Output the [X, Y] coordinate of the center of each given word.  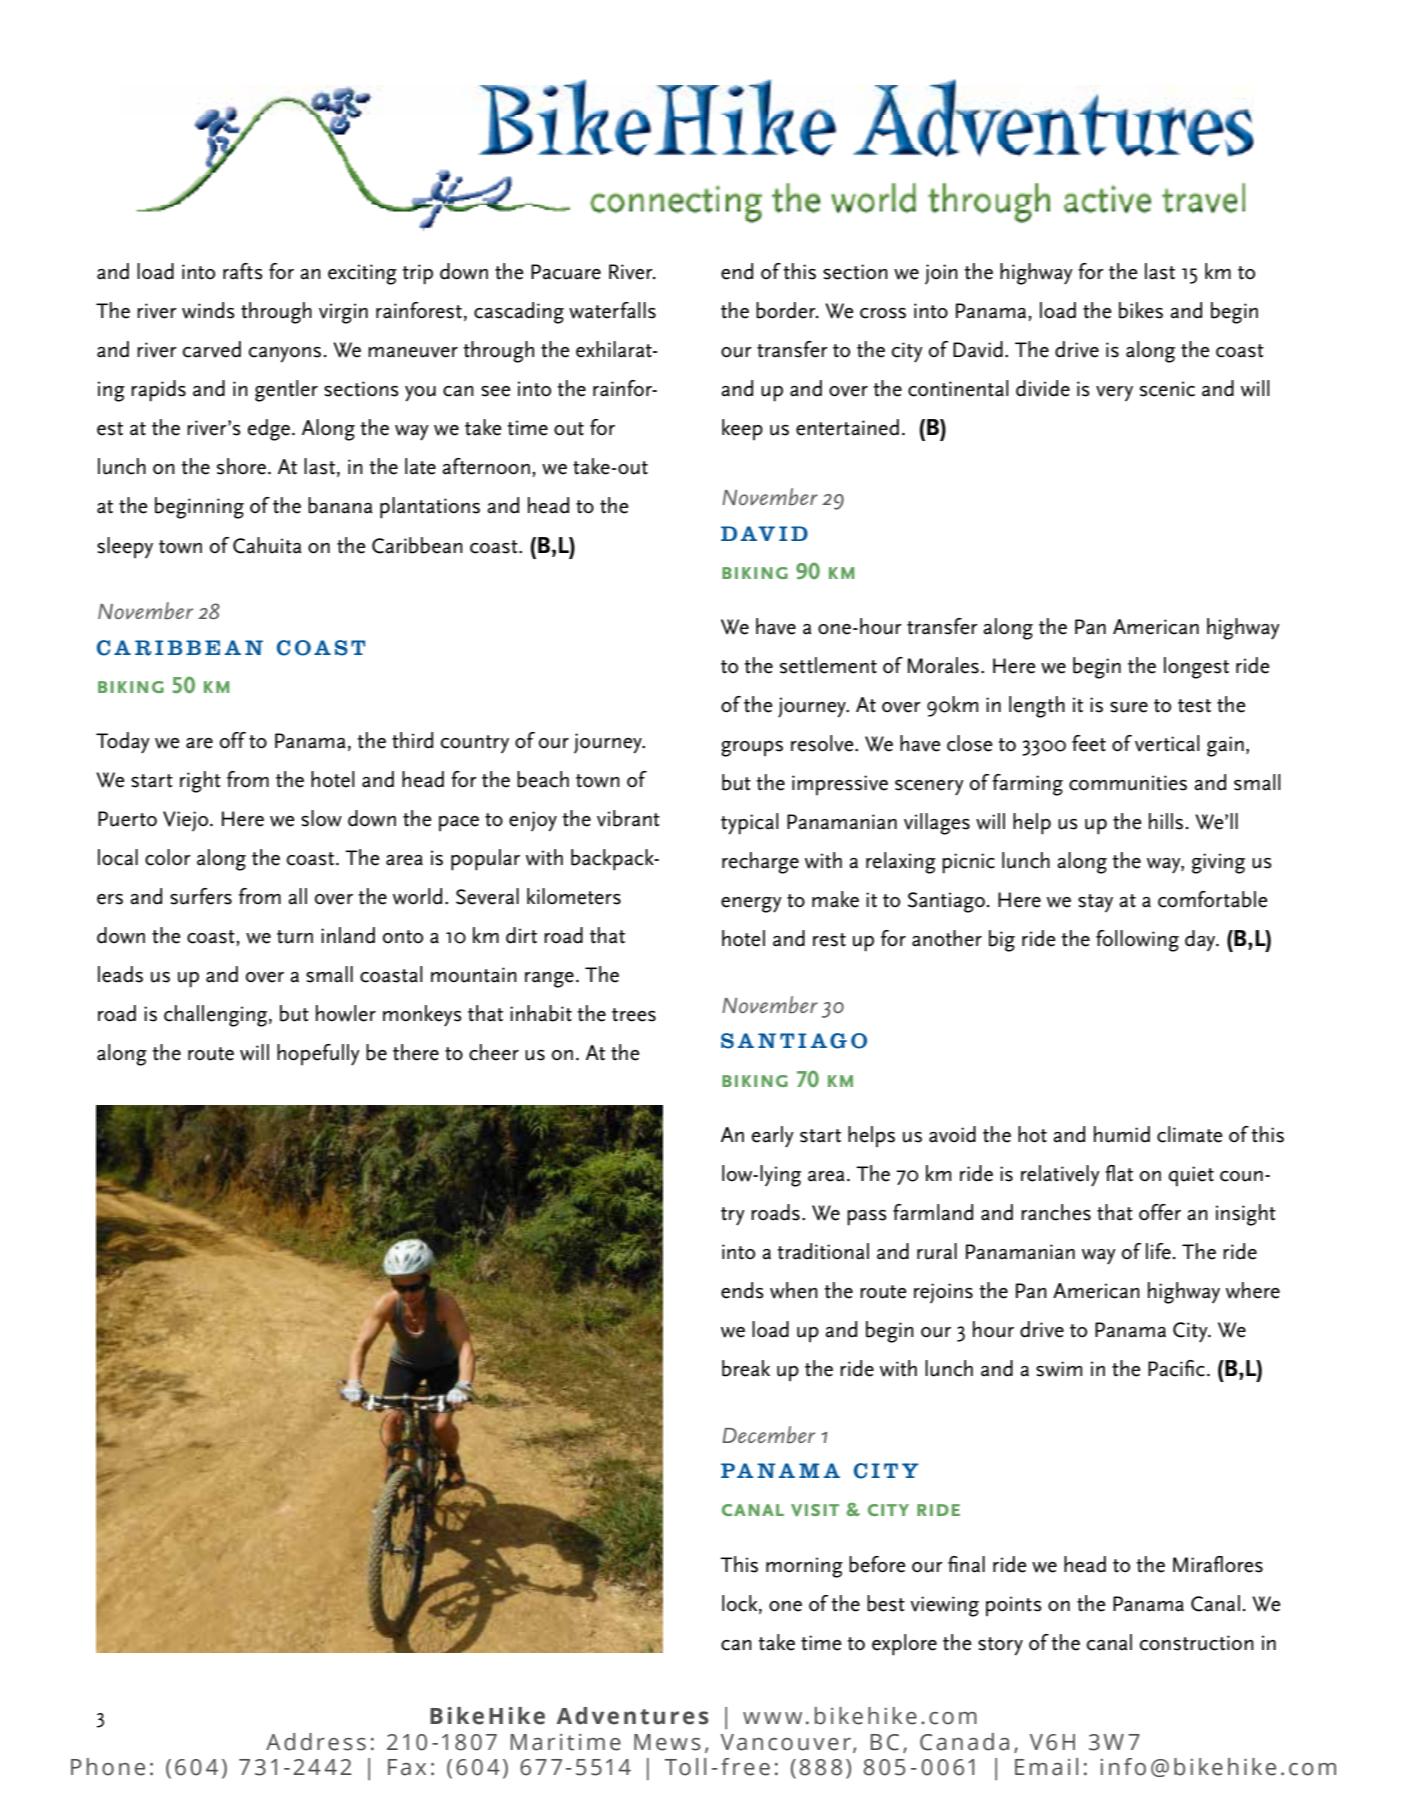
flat [1119, 1173]
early [773, 1137]
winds [208, 310]
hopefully [318, 1055]
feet [1089, 743]
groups [752, 749]
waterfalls [612, 310]
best [886, 1603]
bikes [1141, 310]
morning [804, 1567]
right [200, 782]
